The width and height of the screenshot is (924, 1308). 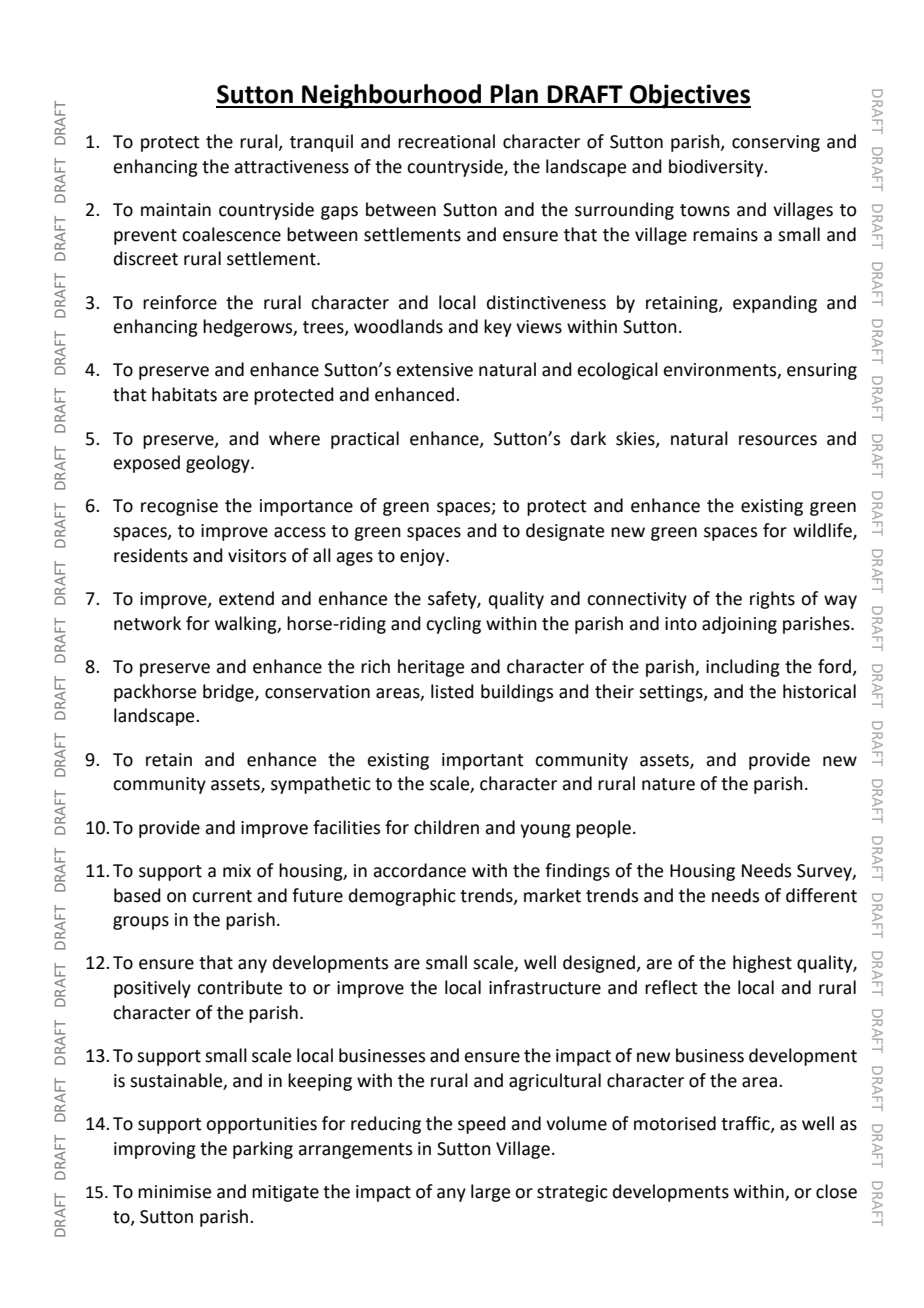 What do you see at coordinates (776, 143) in the screenshot?
I see `conserving` at bounding box center [776, 143].
